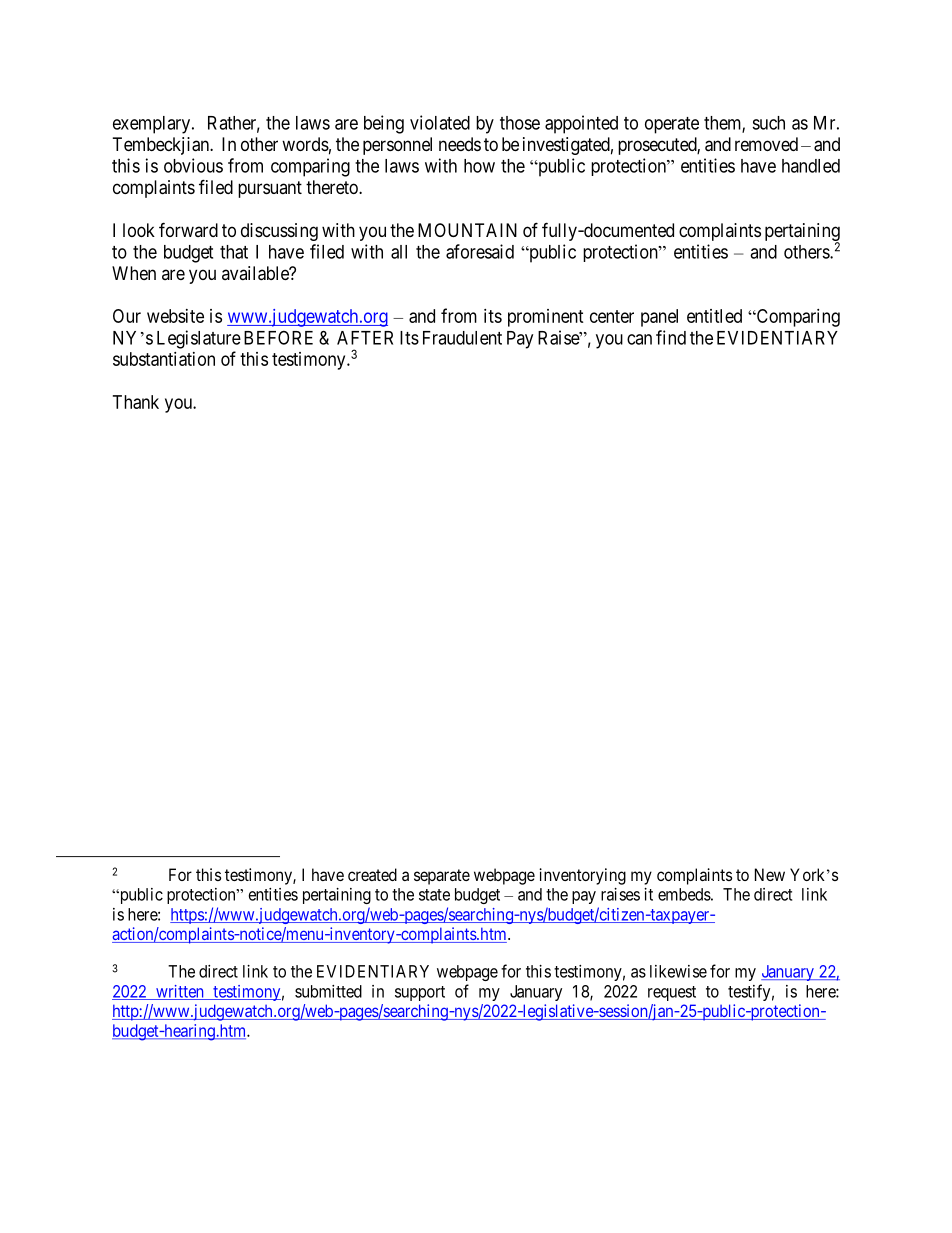 The height and width of the page is (1233, 952). I want to click on Fraudulent, so click(462, 338).
